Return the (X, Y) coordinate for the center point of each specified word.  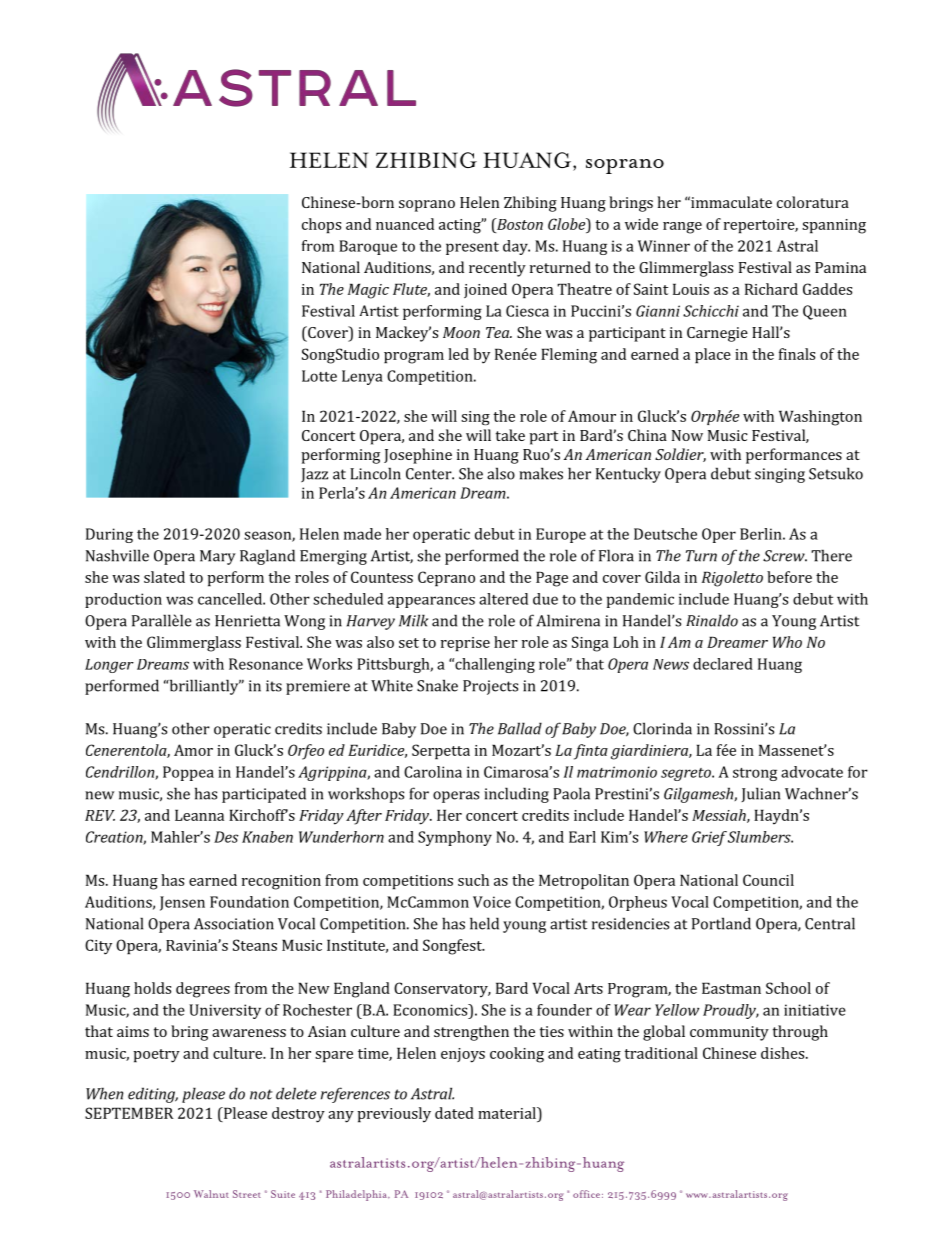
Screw (785, 556)
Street (247, 1194)
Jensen (182, 903)
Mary (218, 557)
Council (768, 880)
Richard (771, 289)
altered (503, 599)
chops (321, 226)
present (472, 248)
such (473, 880)
